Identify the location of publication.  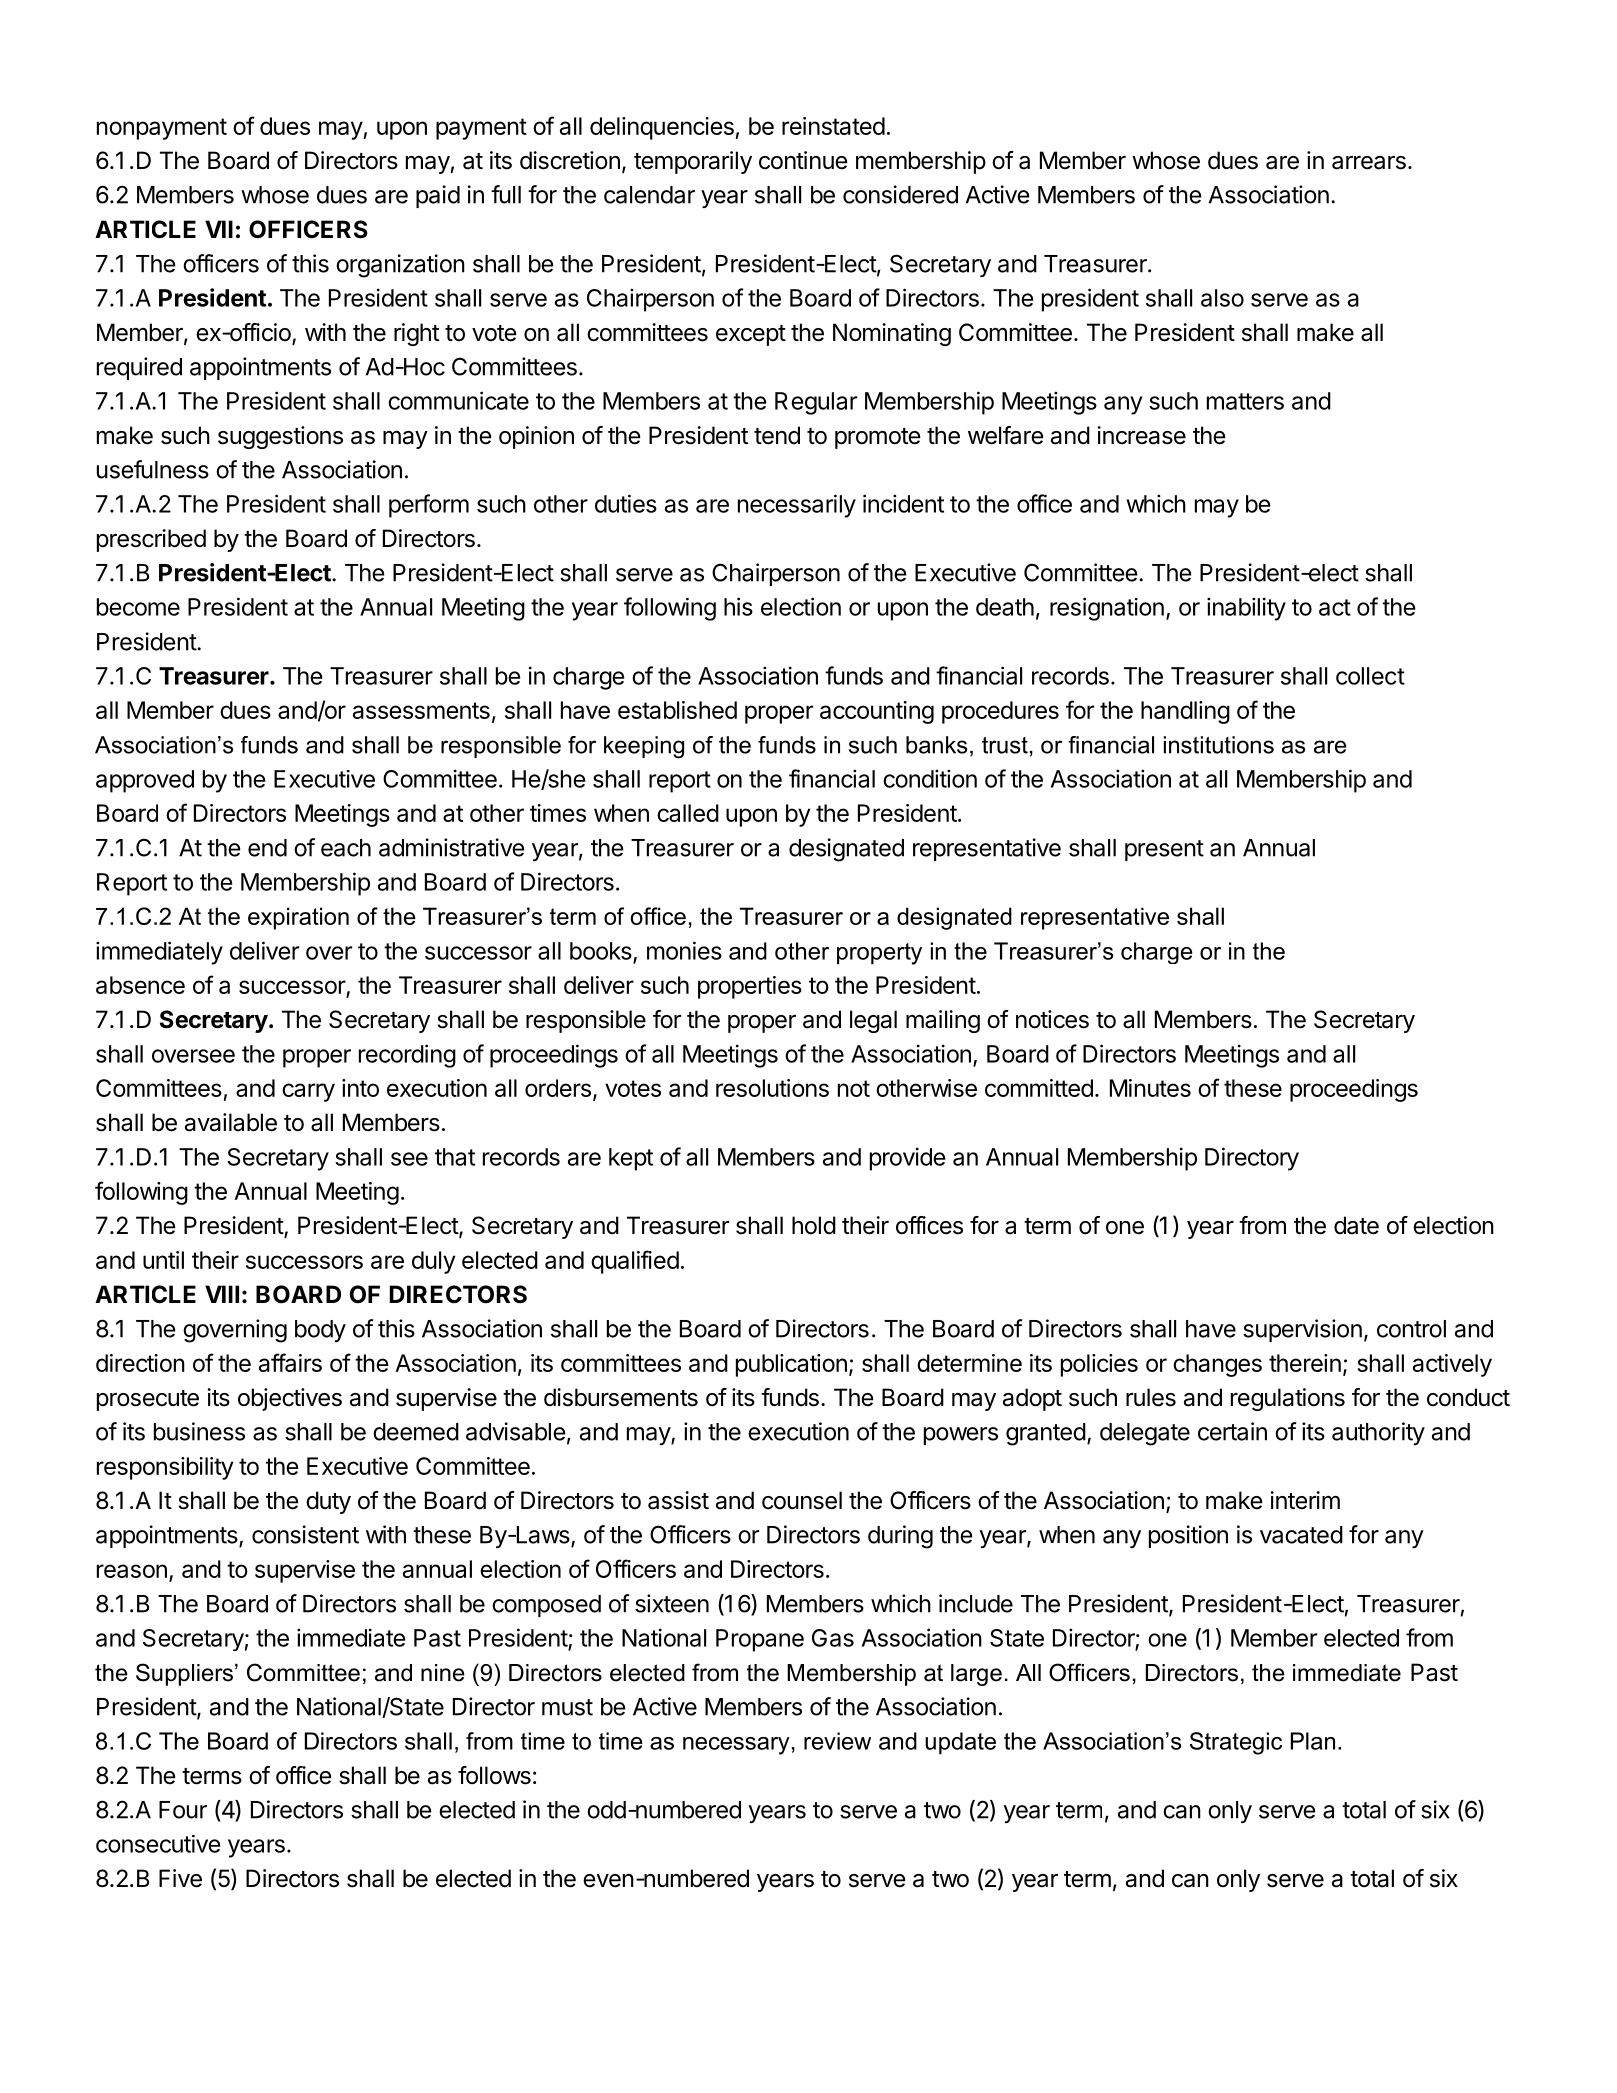
(791, 1365).
